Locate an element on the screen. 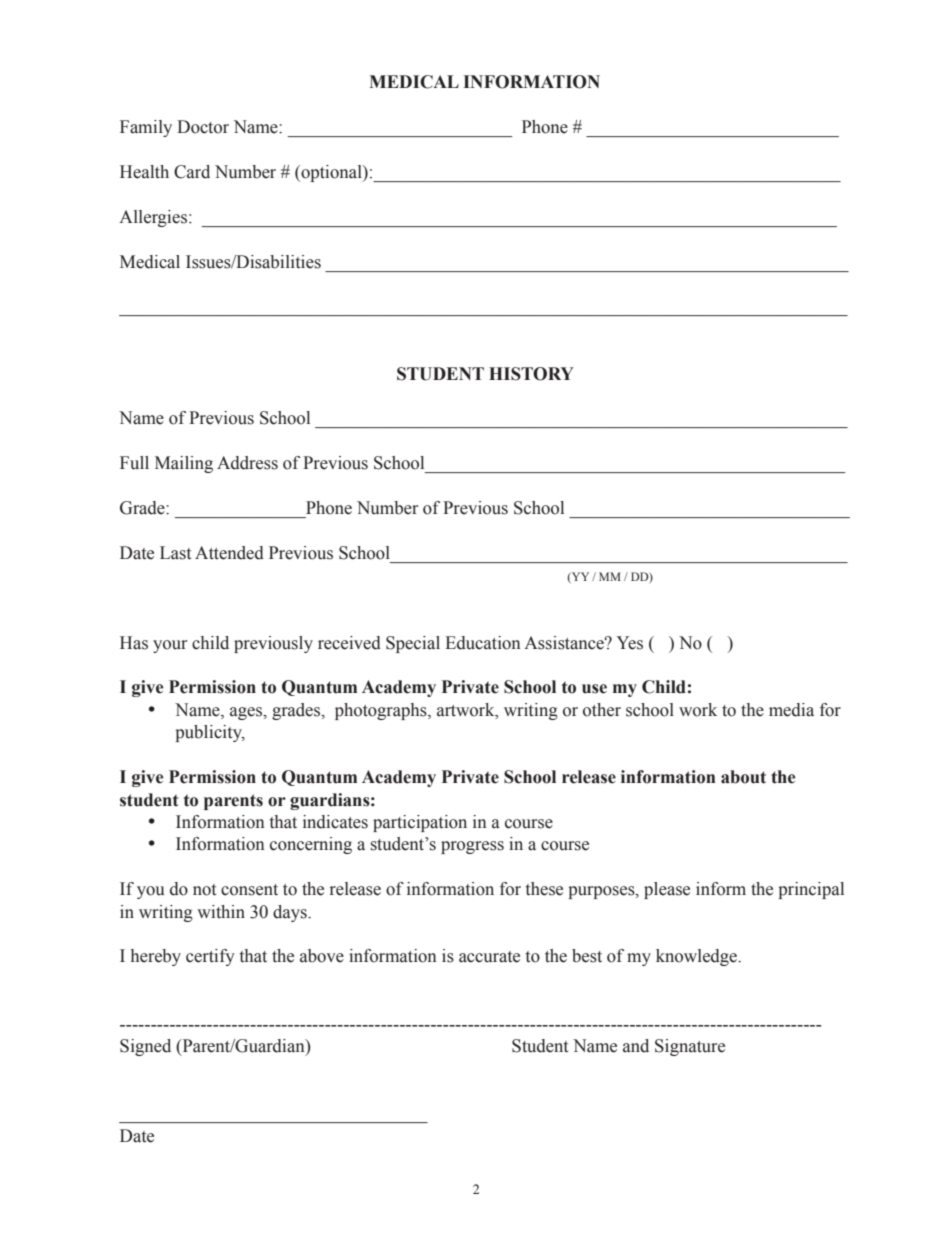 This screenshot has height=1233, width=952. Doctor is located at coordinates (203, 127).
